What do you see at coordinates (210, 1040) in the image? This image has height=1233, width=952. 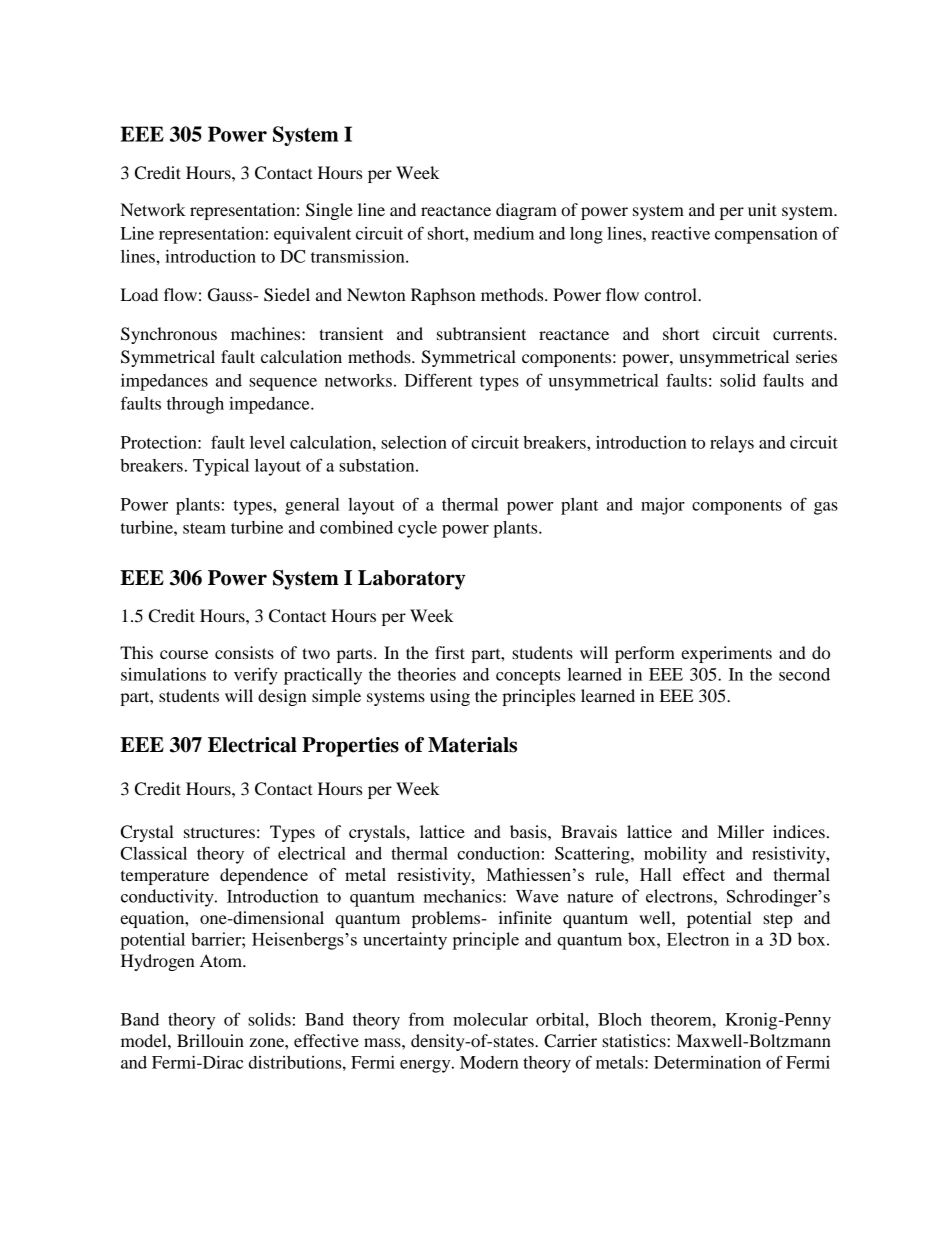 I see `Brillouin` at bounding box center [210, 1040].
